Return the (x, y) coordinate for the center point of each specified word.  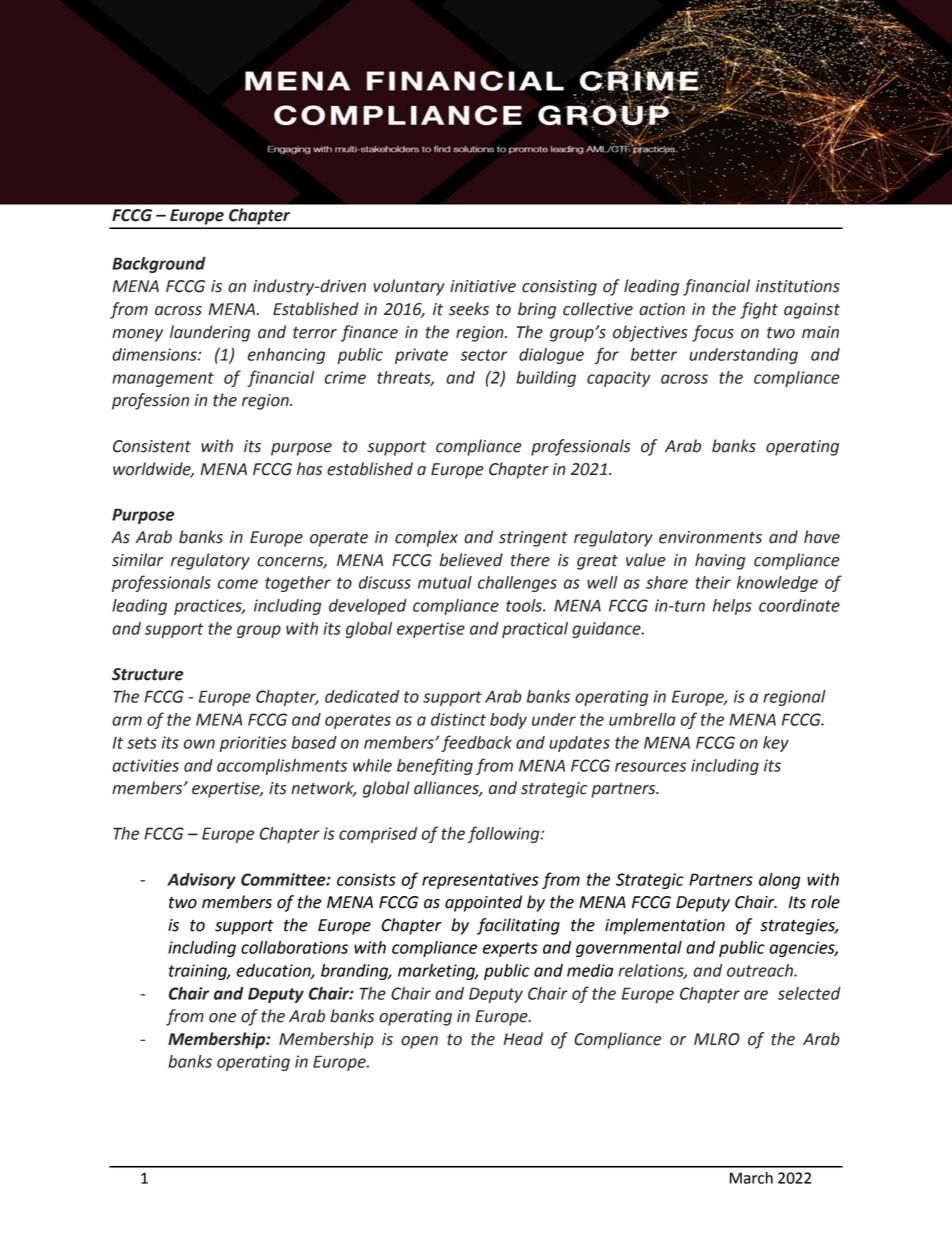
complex (426, 538)
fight (759, 310)
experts (510, 949)
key (776, 744)
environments (710, 537)
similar (137, 560)
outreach (761, 970)
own (199, 744)
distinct (458, 719)
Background (159, 265)
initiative (483, 286)
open (419, 1042)
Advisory (201, 881)
